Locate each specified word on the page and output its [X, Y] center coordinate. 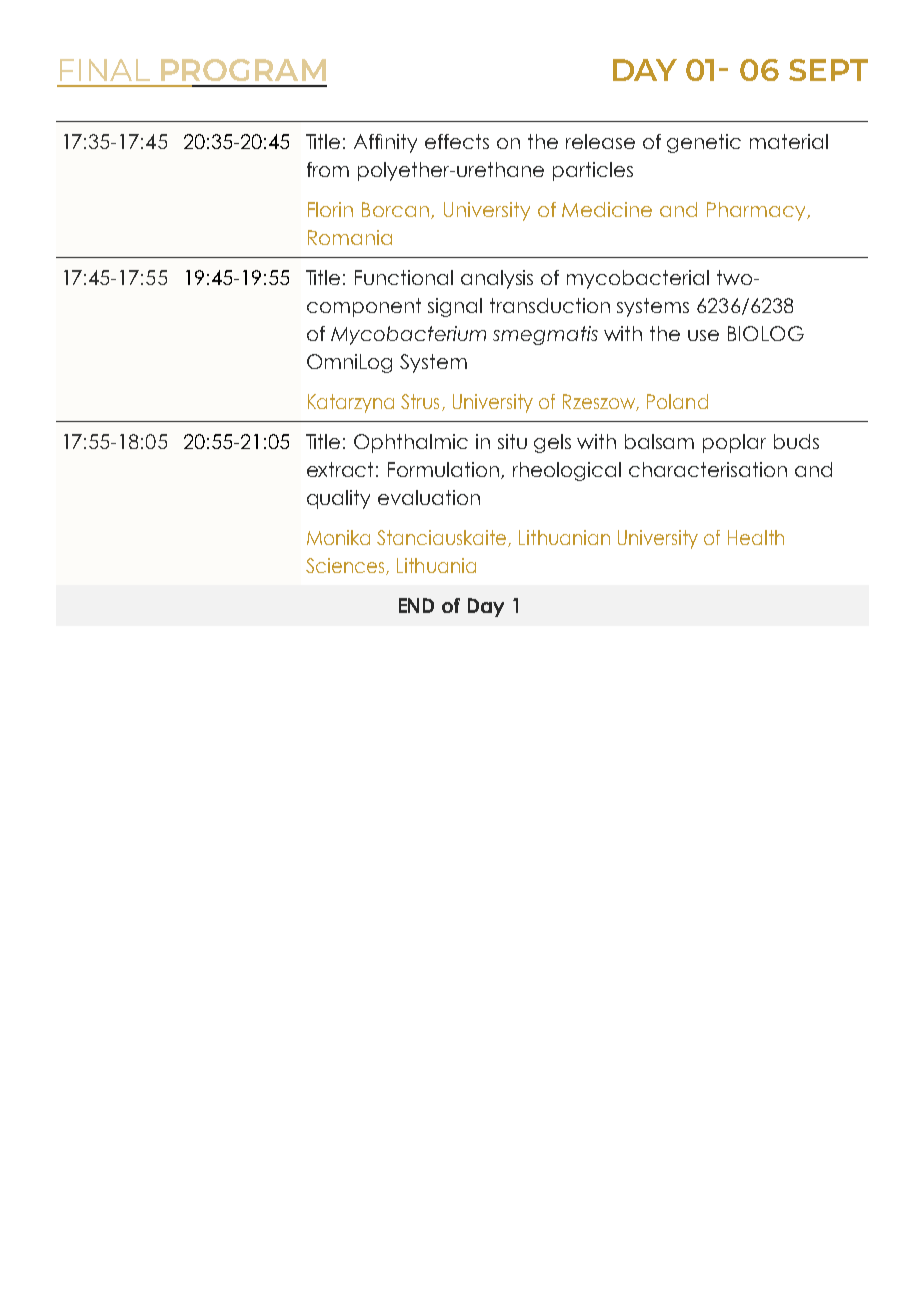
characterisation [708, 469]
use [703, 335]
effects [457, 141]
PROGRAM [243, 70]
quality [338, 499]
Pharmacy [757, 211]
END [416, 605]
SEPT [828, 70]
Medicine [607, 209]
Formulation [445, 470]
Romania [350, 237]
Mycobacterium [408, 335]
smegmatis [545, 335]
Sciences [346, 566]
